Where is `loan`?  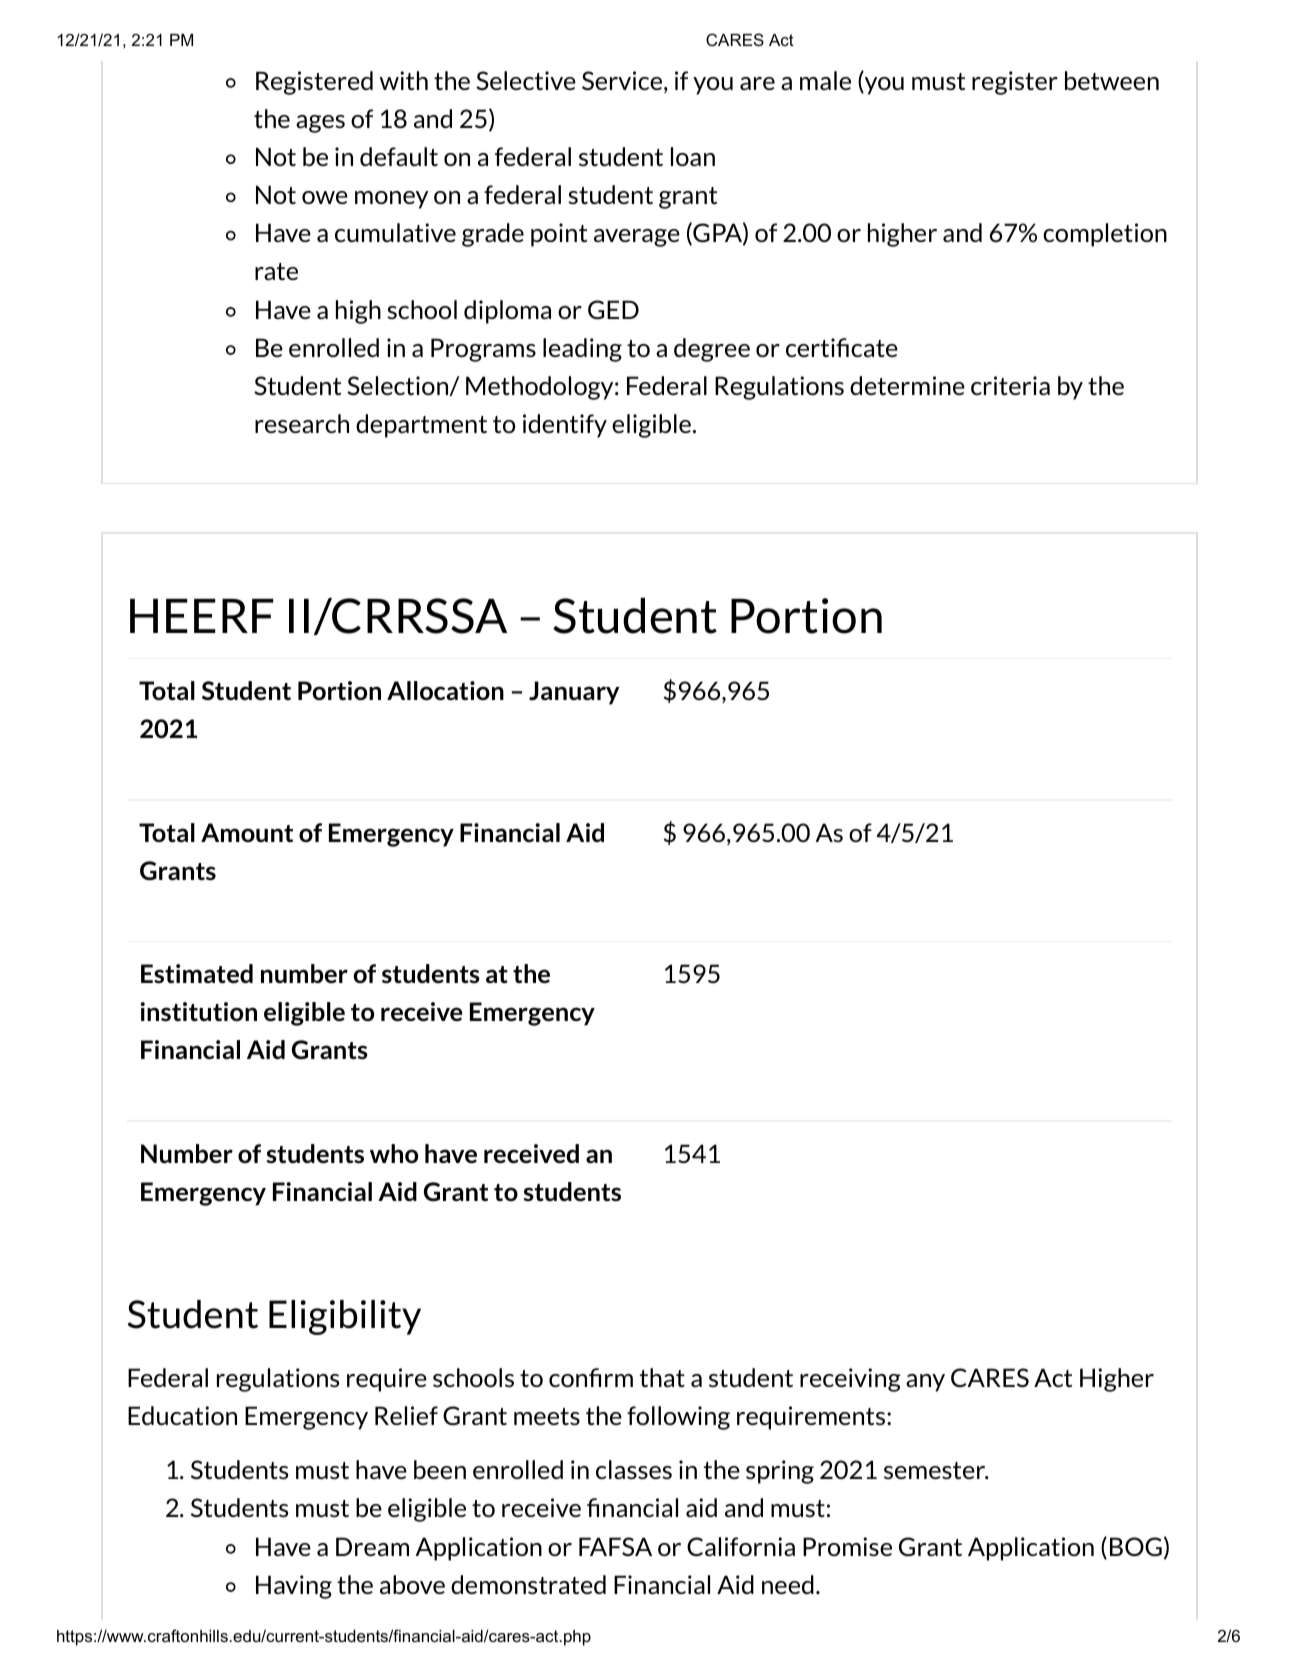 loan is located at coordinates (693, 156).
